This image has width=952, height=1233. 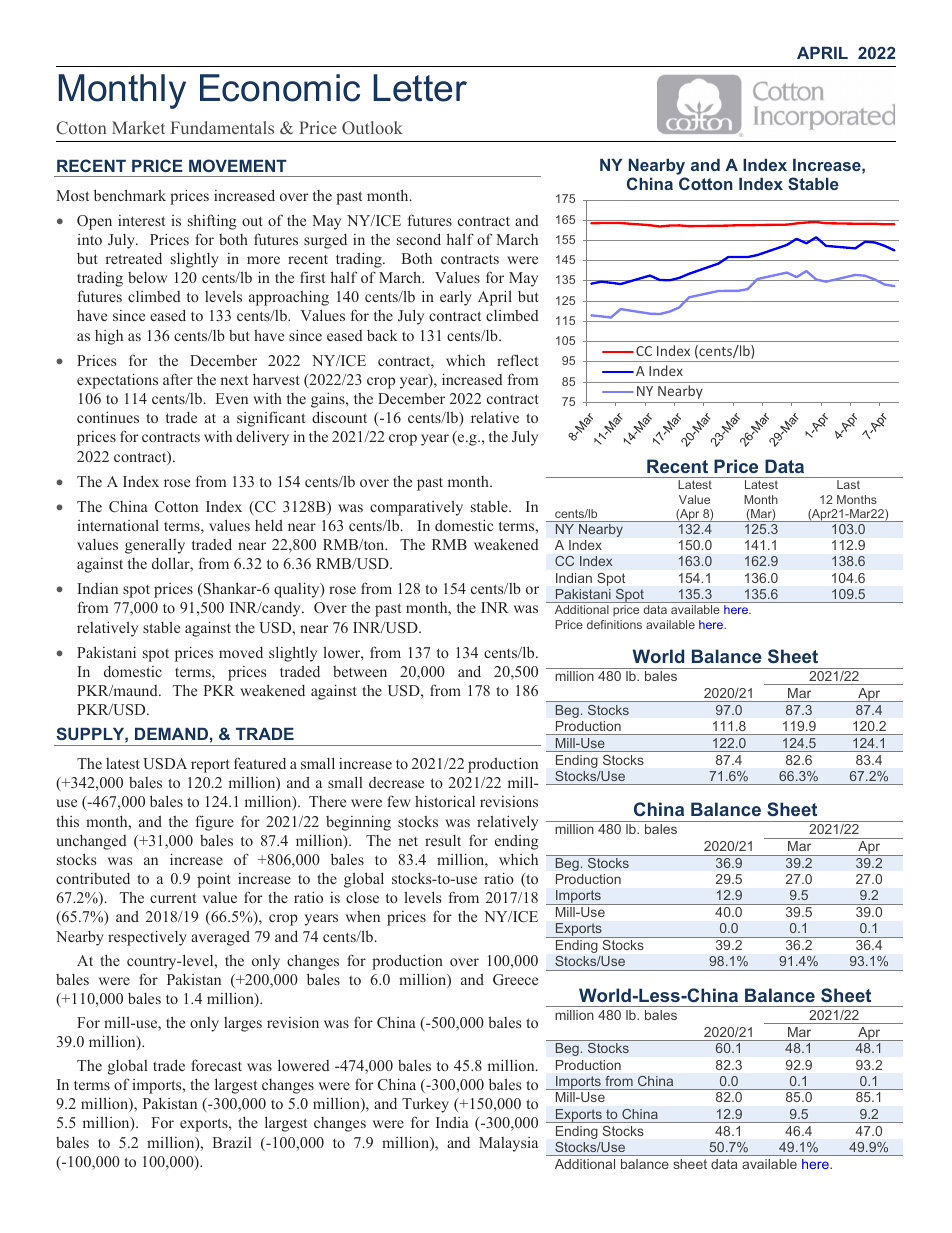 What do you see at coordinates (419, 239) in the image?
I see `second` at bounding box center [419, 239].
